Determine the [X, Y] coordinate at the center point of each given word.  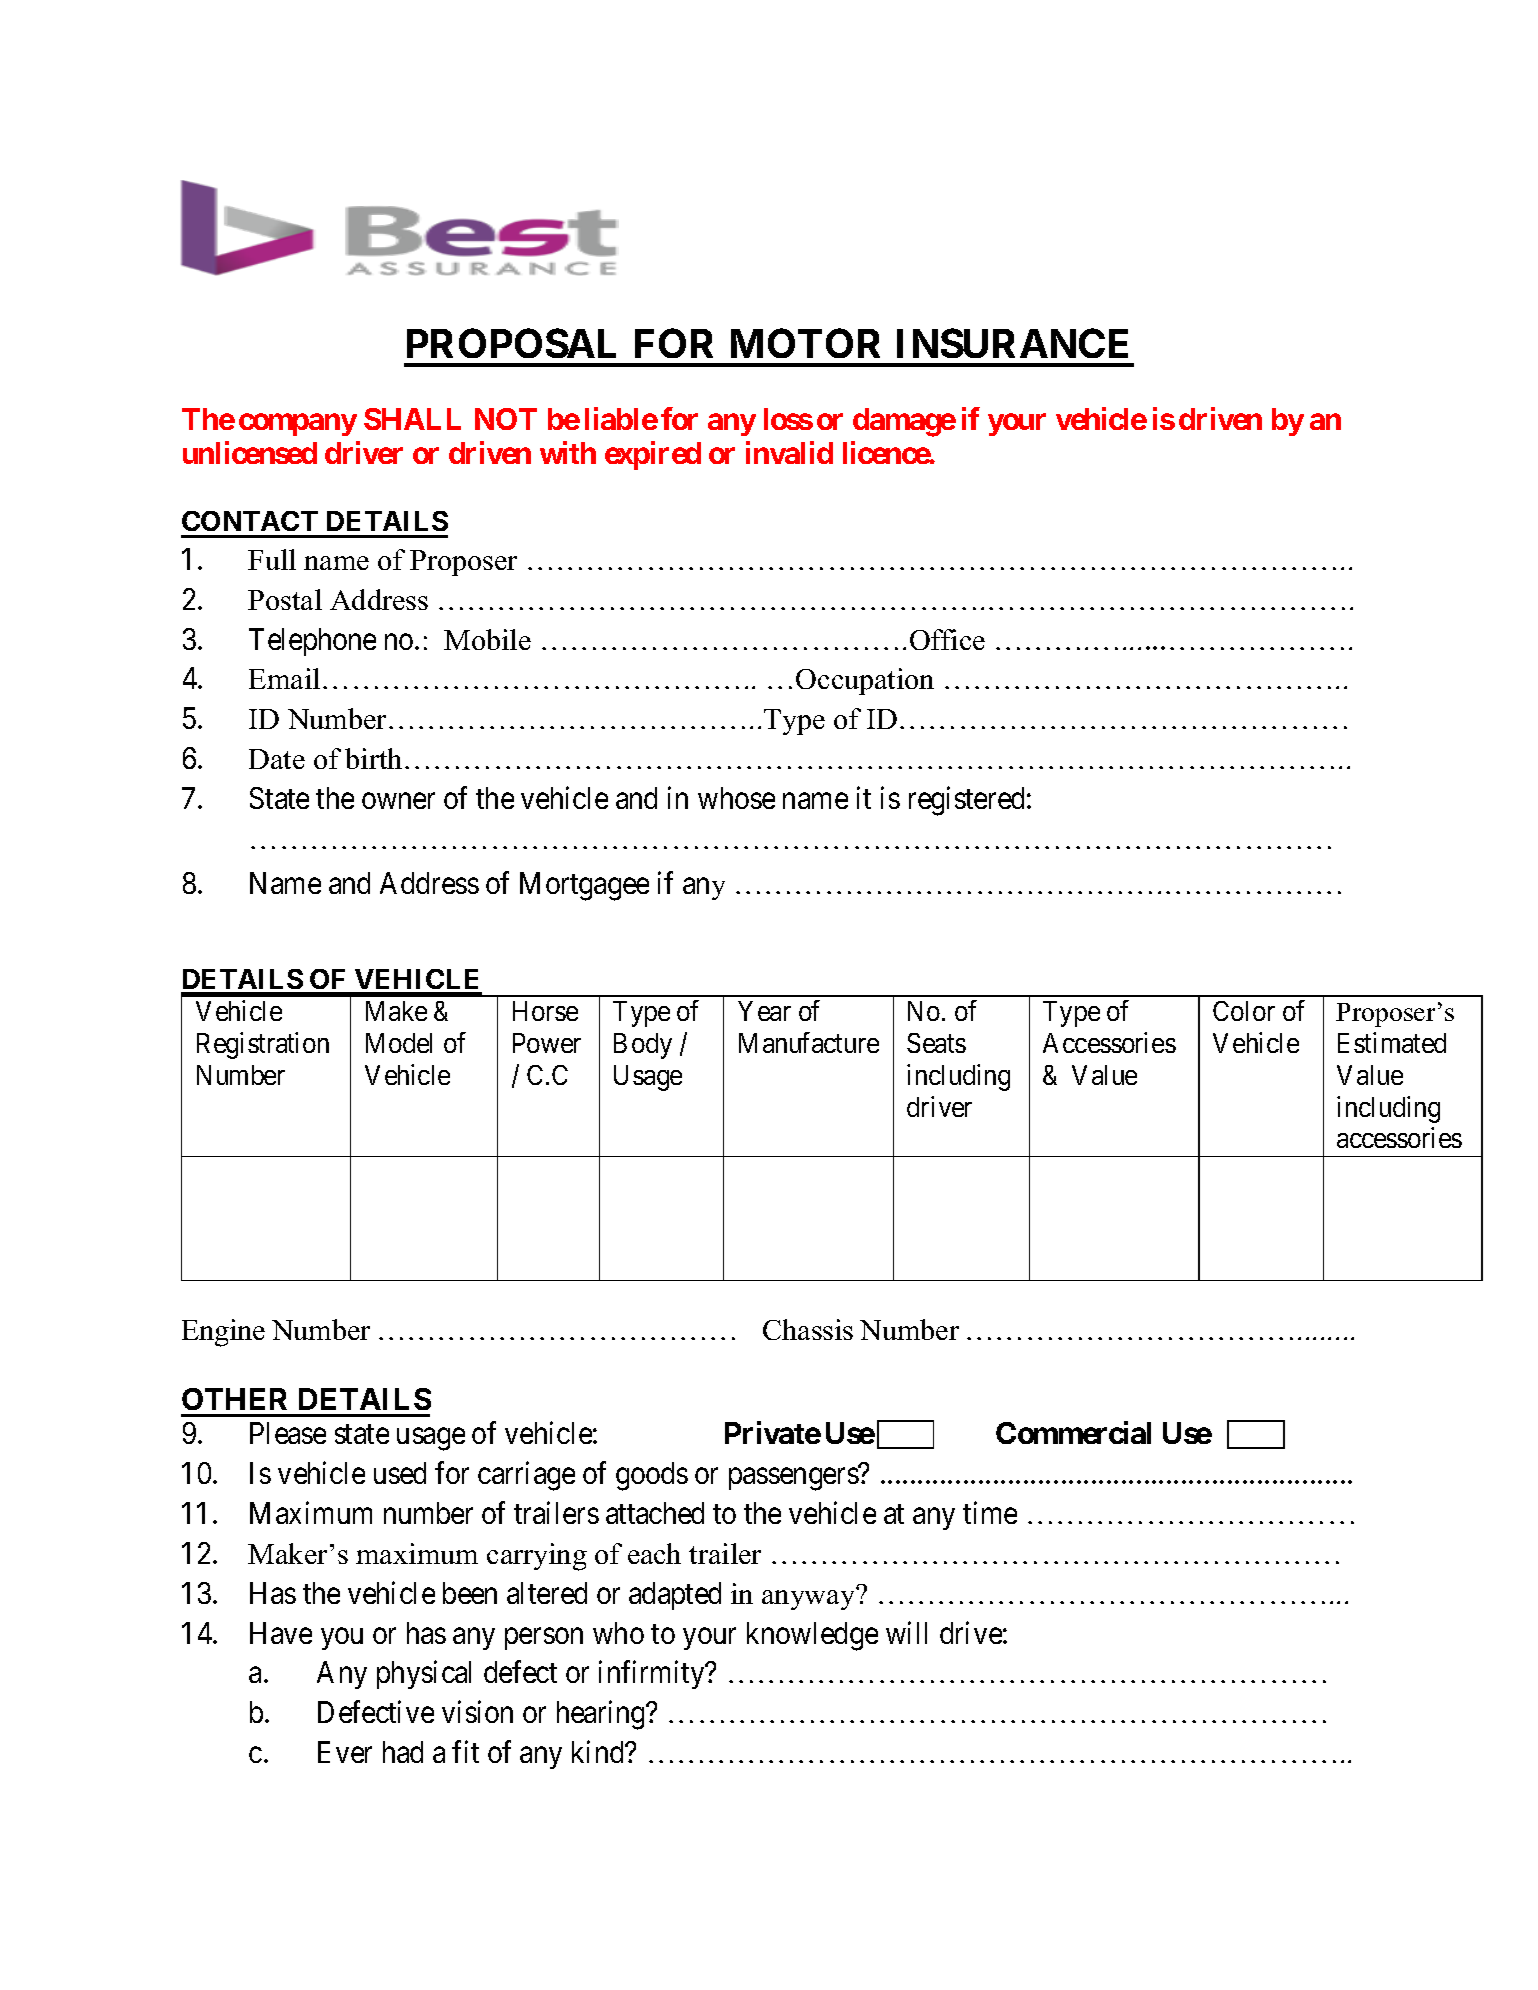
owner [398, 801]
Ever [345, 1752]
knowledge [812, 1636]
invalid [789, 453]
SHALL [412, 419]
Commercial [1073, 1432]
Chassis [808, 1329]
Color [1244, 1011]
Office [947, 639]
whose [736, 798]
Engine [223, 1333]
